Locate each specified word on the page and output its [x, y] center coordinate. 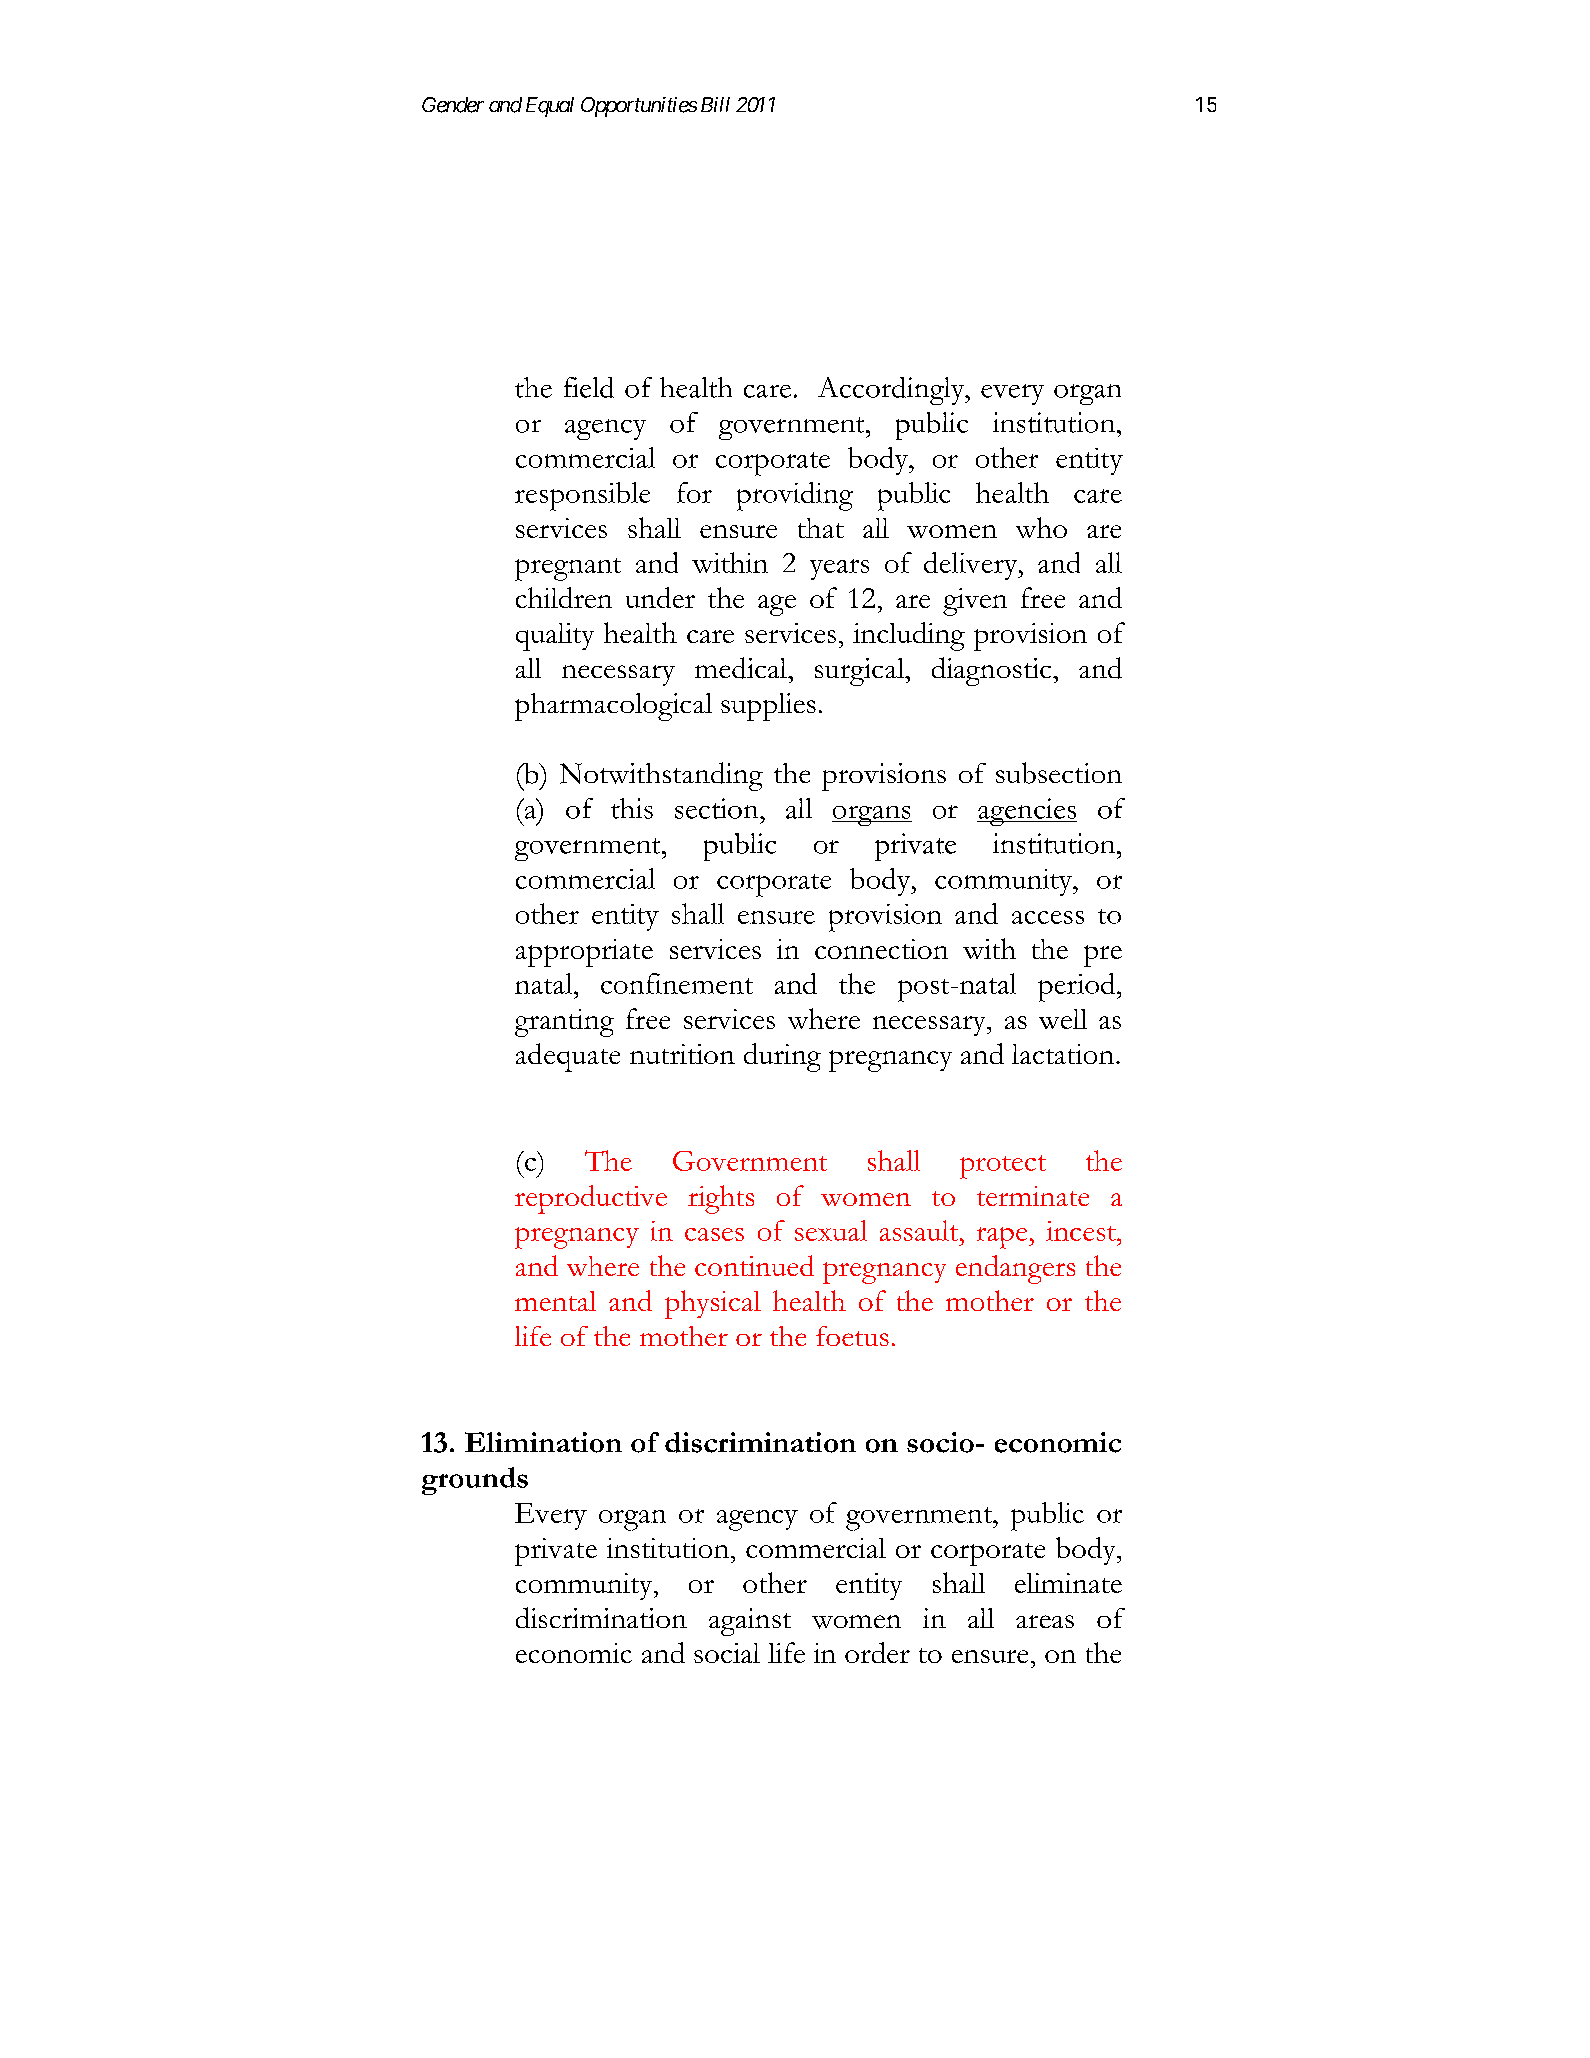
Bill [715, 104]
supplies [768, 707]
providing [795, 496]
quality [555, 637]
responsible [582, 496]
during [782, 1057]
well [1063, 1019]
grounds [475, 1481]
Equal [550, 107]
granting [564, 1023]
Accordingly [892, 391]
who [1041, 527]
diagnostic [993, 671]
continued [754, 1265]
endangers [1015, 1269]
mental [555, 1301]
